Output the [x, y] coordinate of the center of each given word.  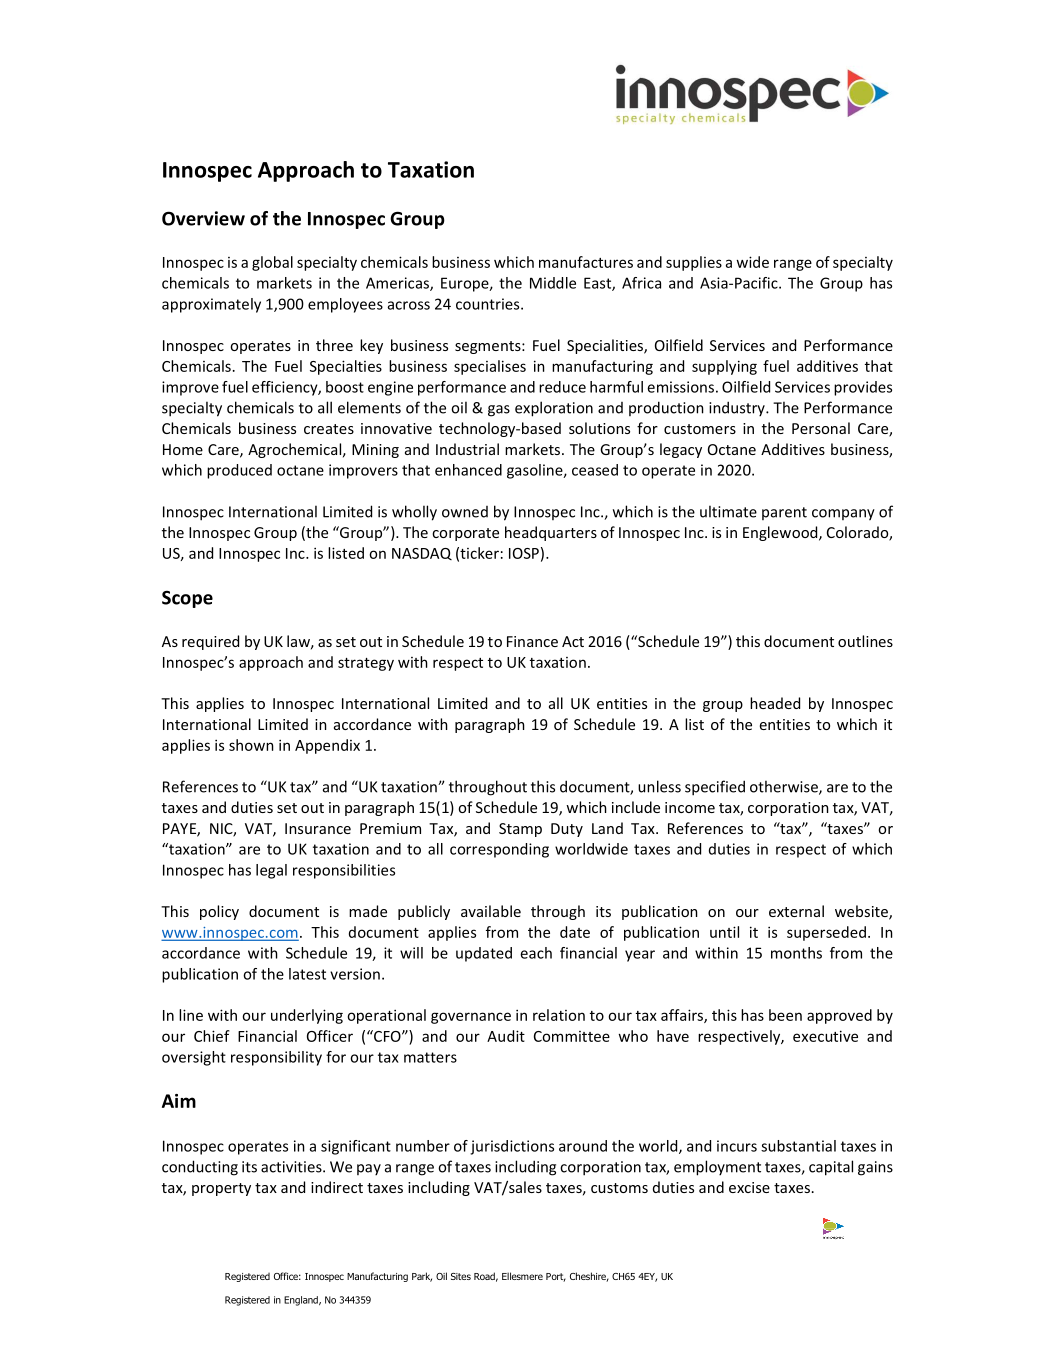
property [221, 1189]
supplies [694, 263]
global [272, 263]
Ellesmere [522, 1276]
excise [749, 1187]
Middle [553, 283]
